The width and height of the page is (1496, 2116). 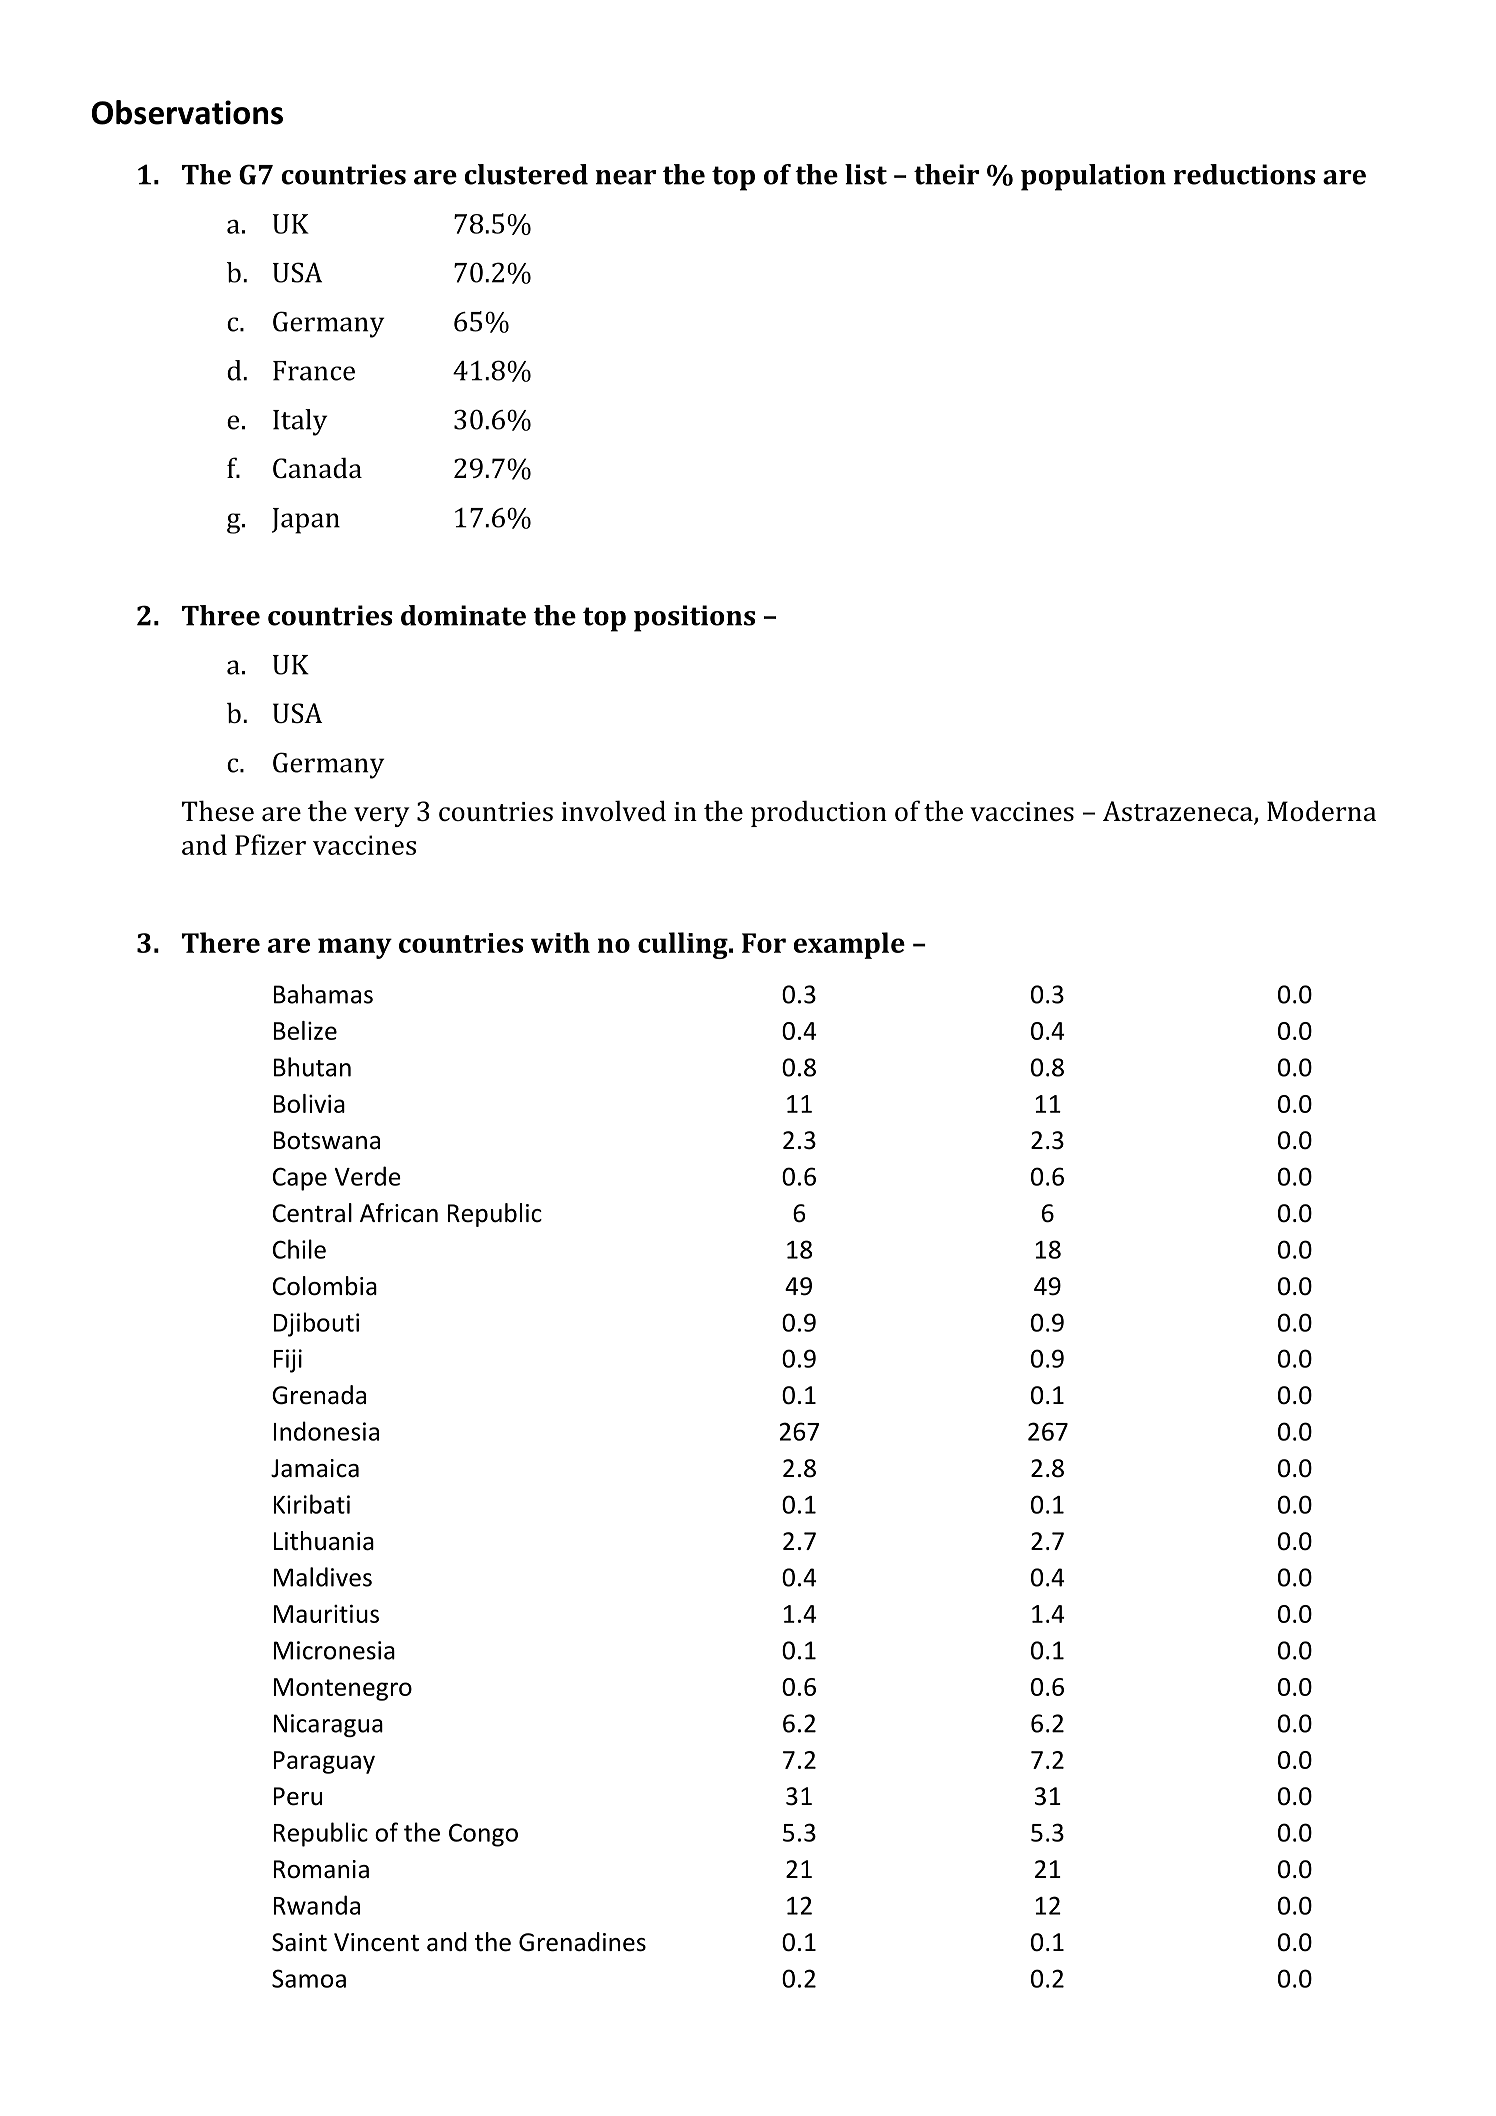 I want to click on reductions, so click(x=1244, y=174).
